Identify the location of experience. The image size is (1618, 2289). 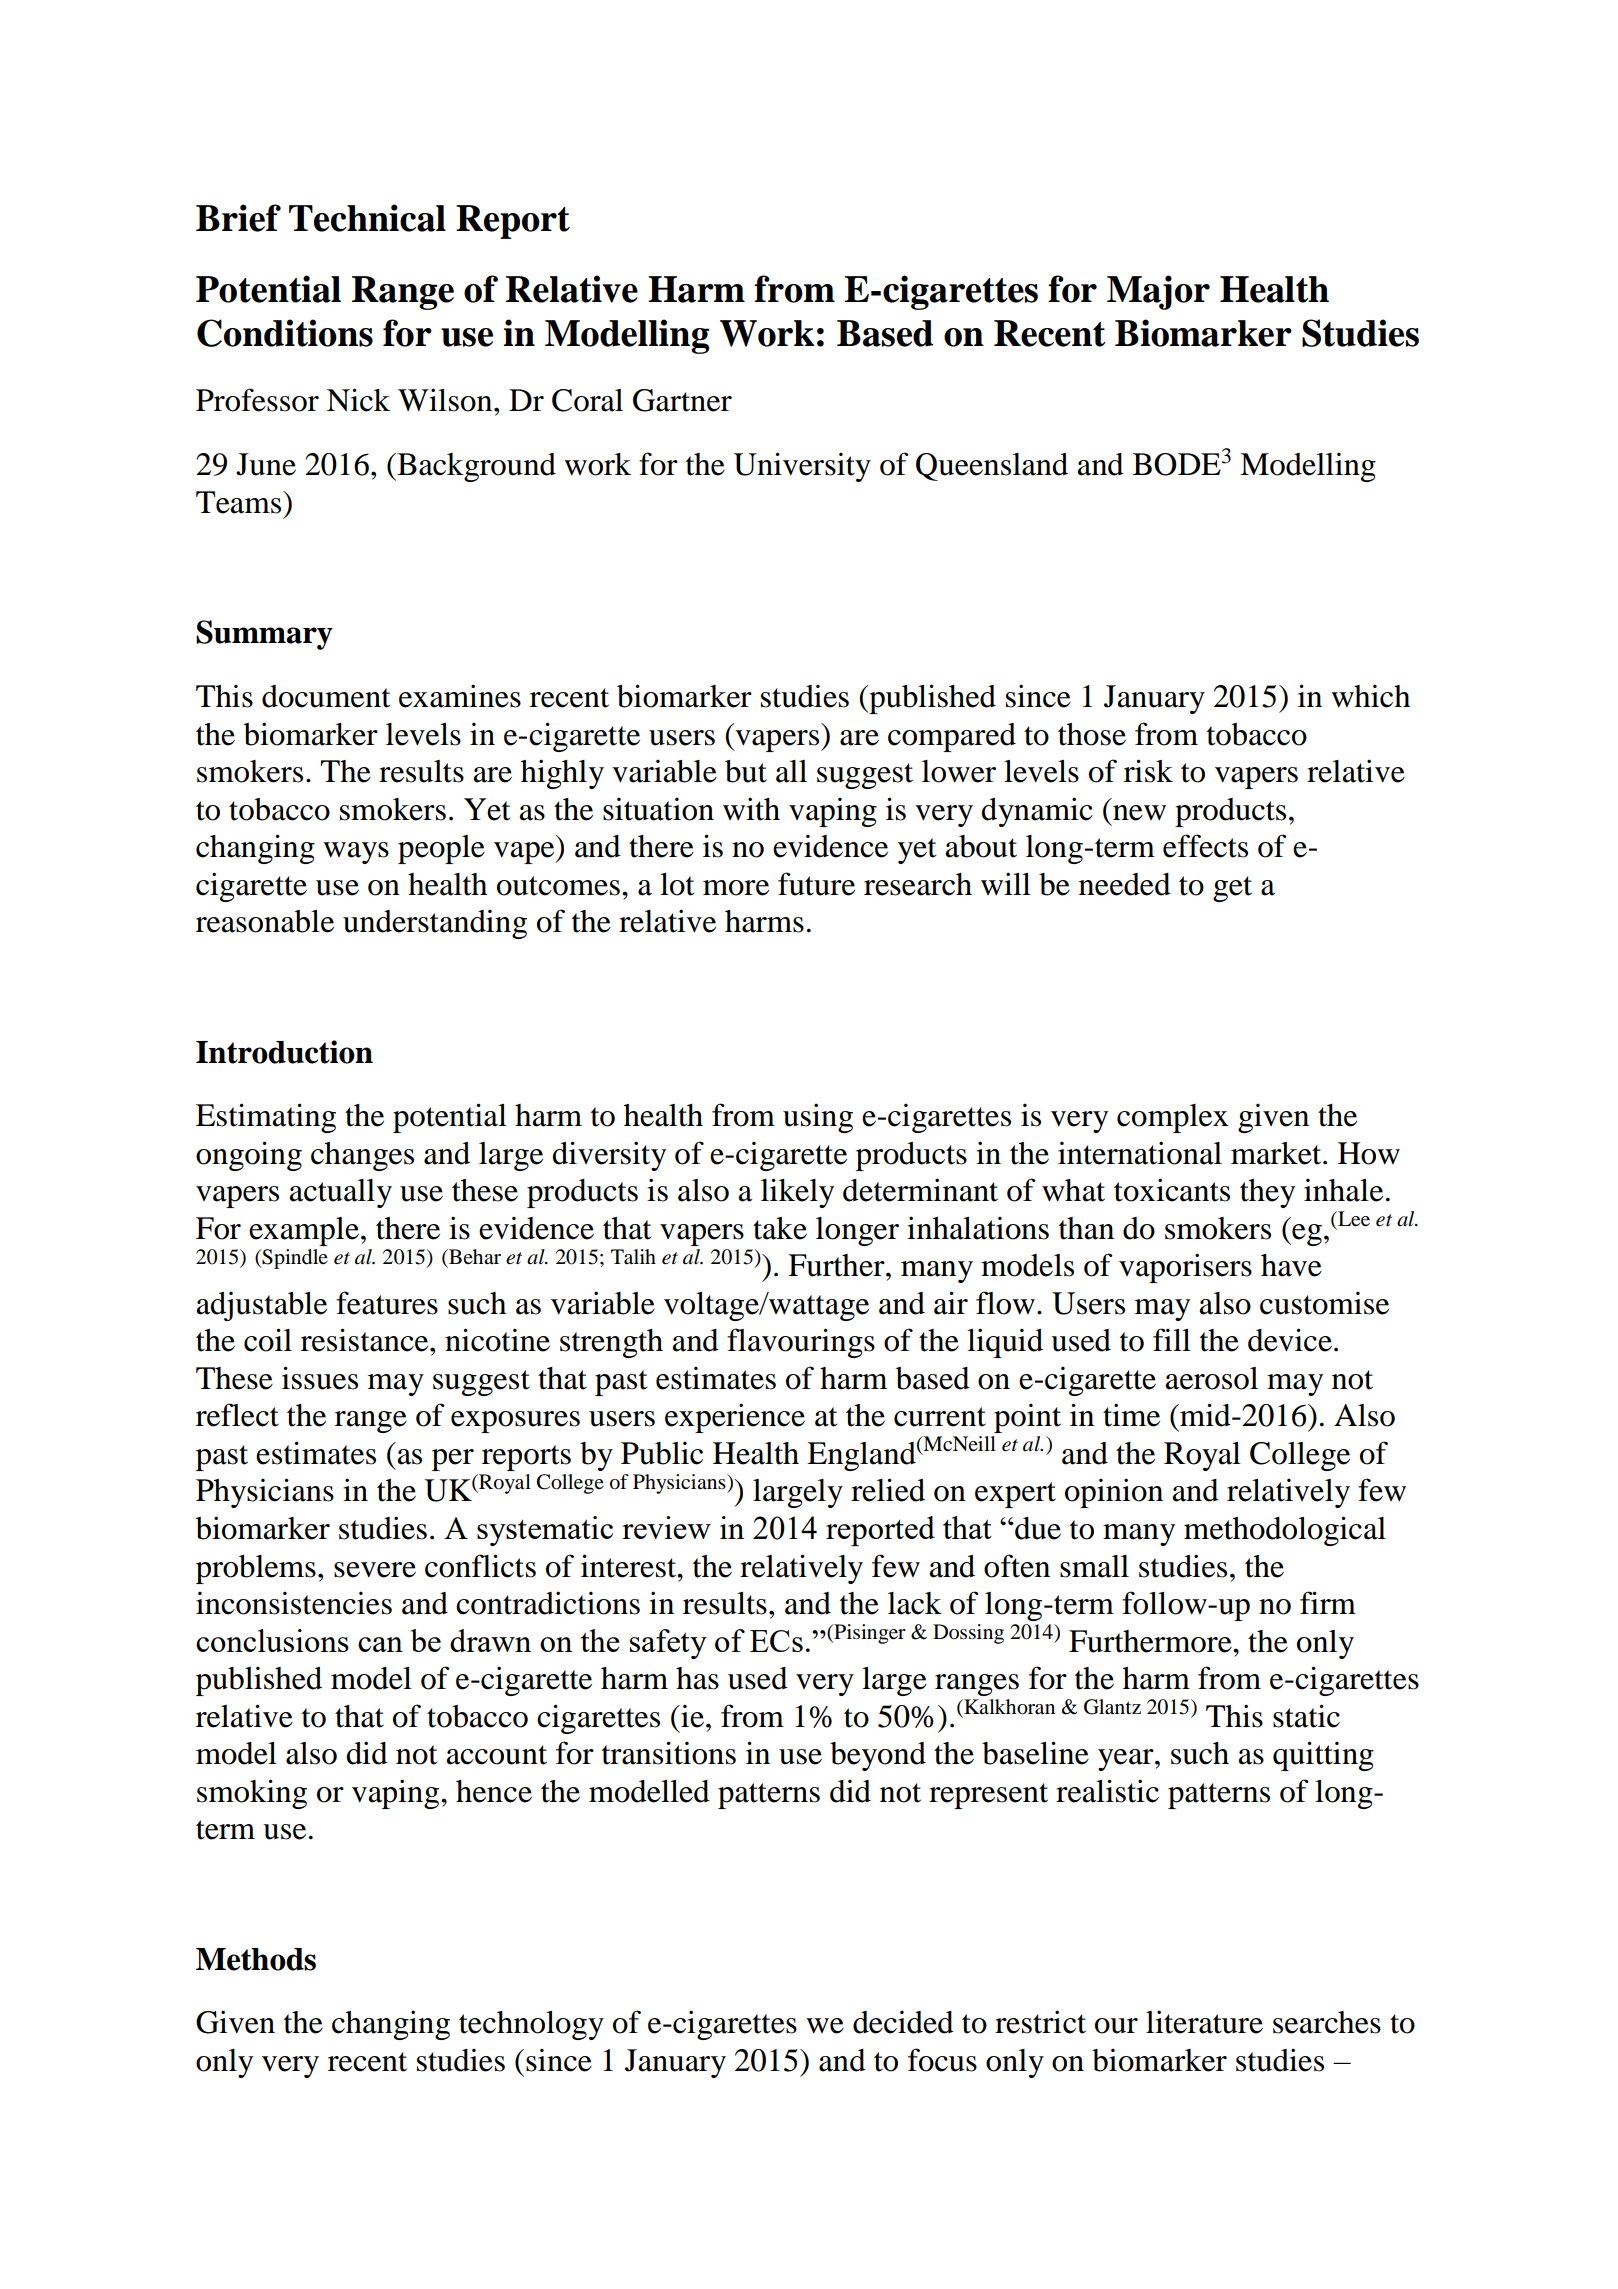
(735, 1418).
